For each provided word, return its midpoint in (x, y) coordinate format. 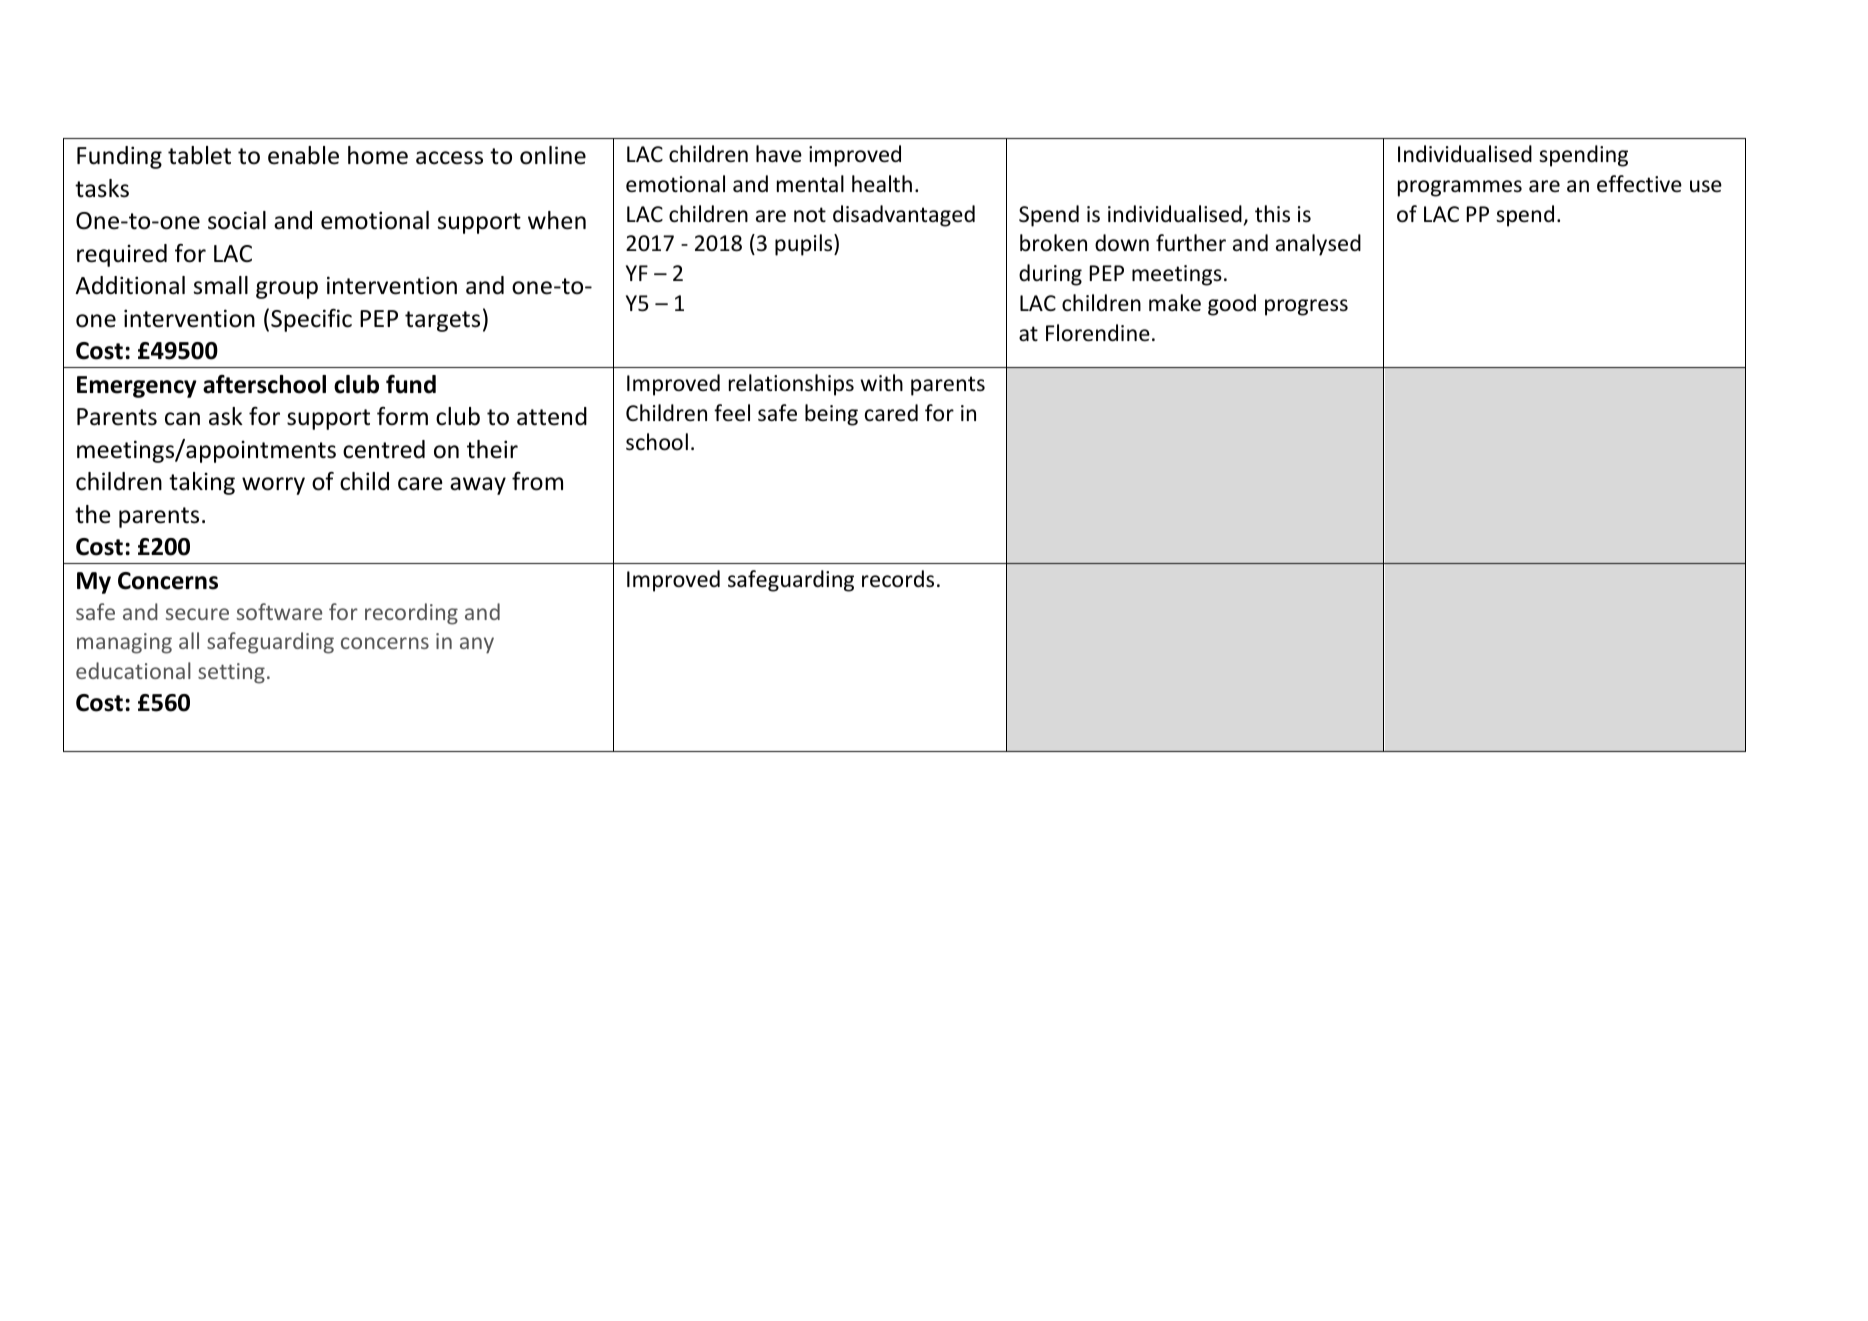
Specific (311, 320)
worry (273, 486)
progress (1306, 307)
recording (411, 614)
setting (231, 673)
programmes (1460, 188)
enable (303, 155)
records (898, 579)
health (882, 184)
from (537, 481)
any (477, 645)
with (881, 382)
